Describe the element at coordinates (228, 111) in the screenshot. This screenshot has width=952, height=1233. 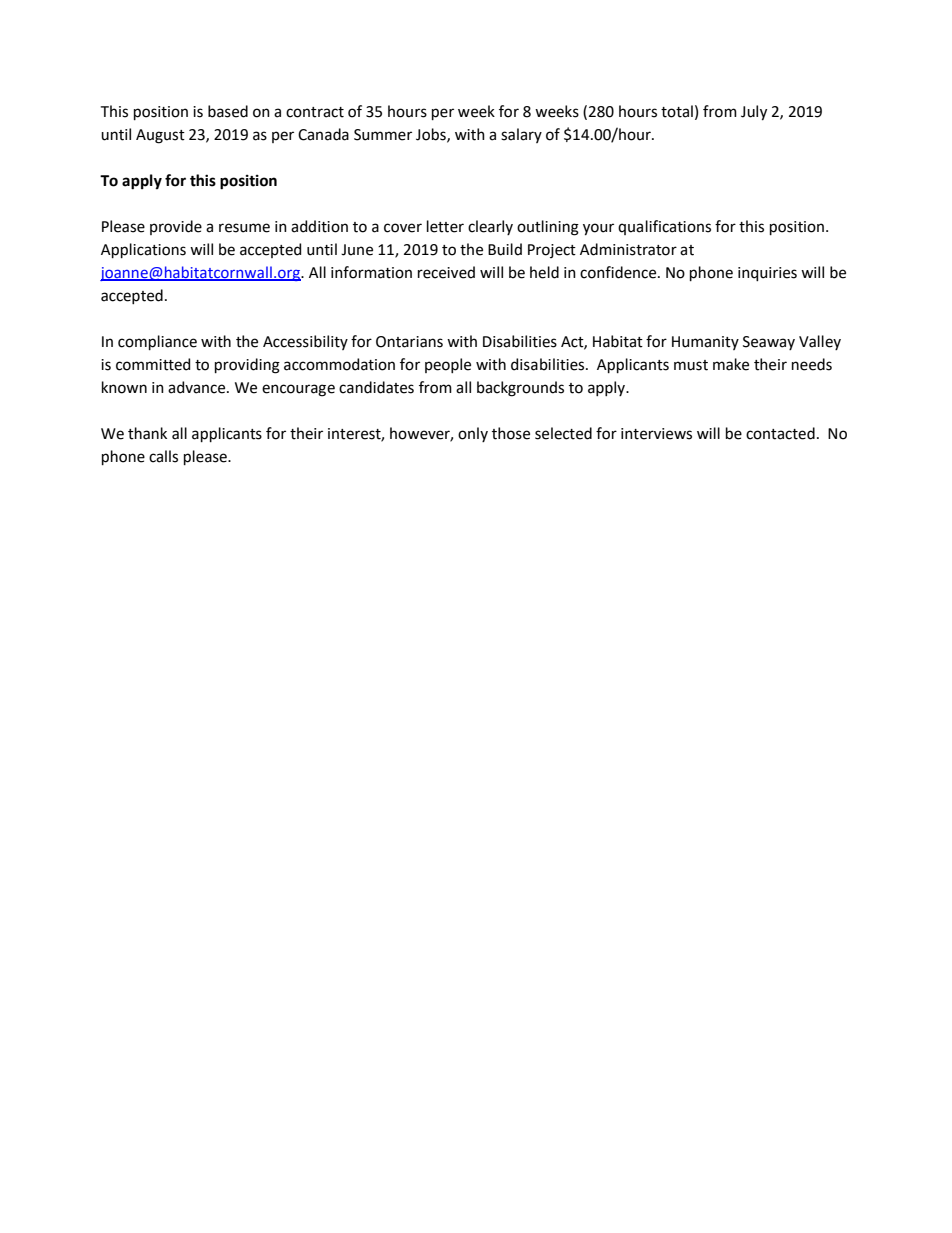
I see `based` at that location.
